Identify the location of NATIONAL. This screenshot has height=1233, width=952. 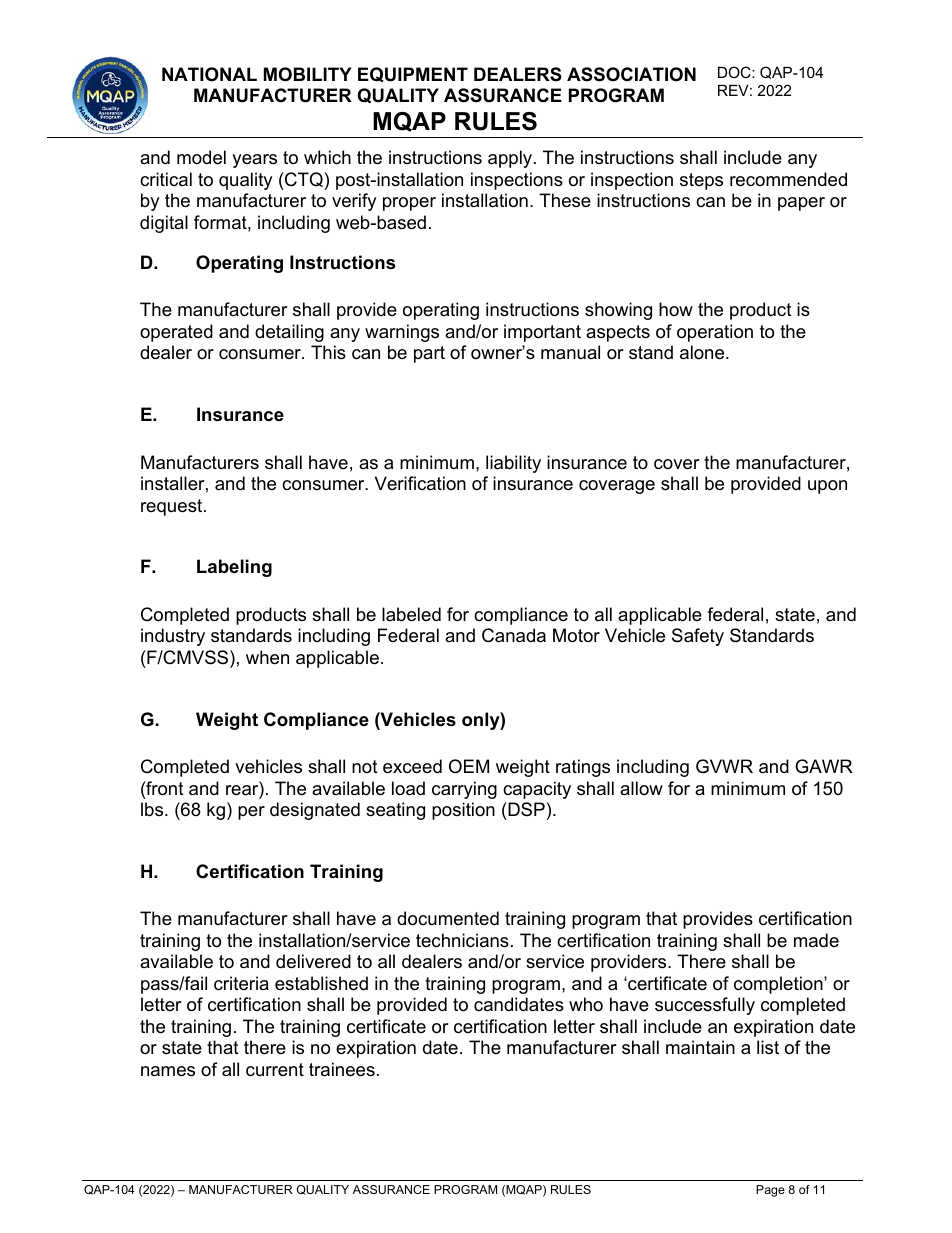
(209, 74).
